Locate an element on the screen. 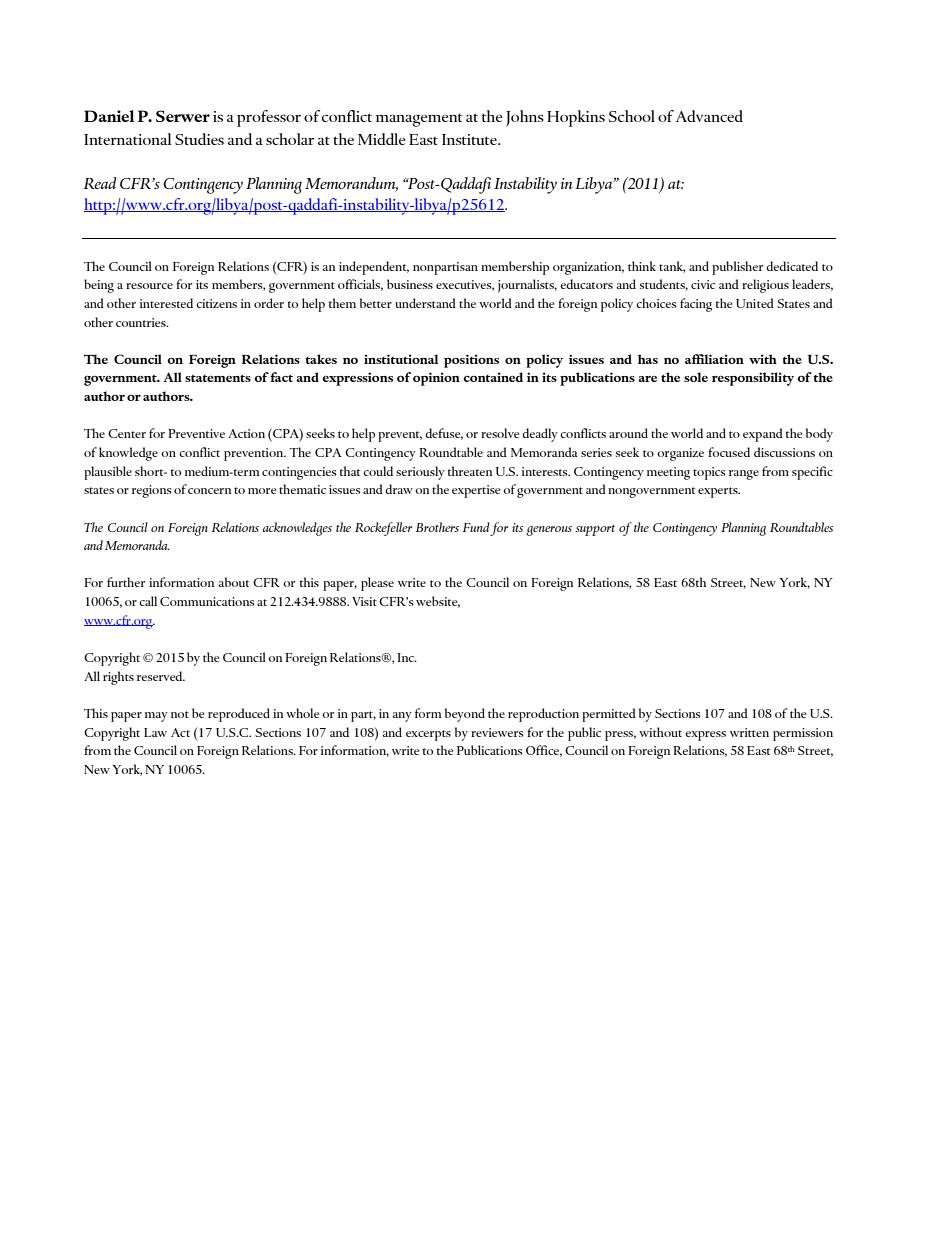 This screenshot has height=1233, width=952. Institute is located at coordinates (470, 139).
